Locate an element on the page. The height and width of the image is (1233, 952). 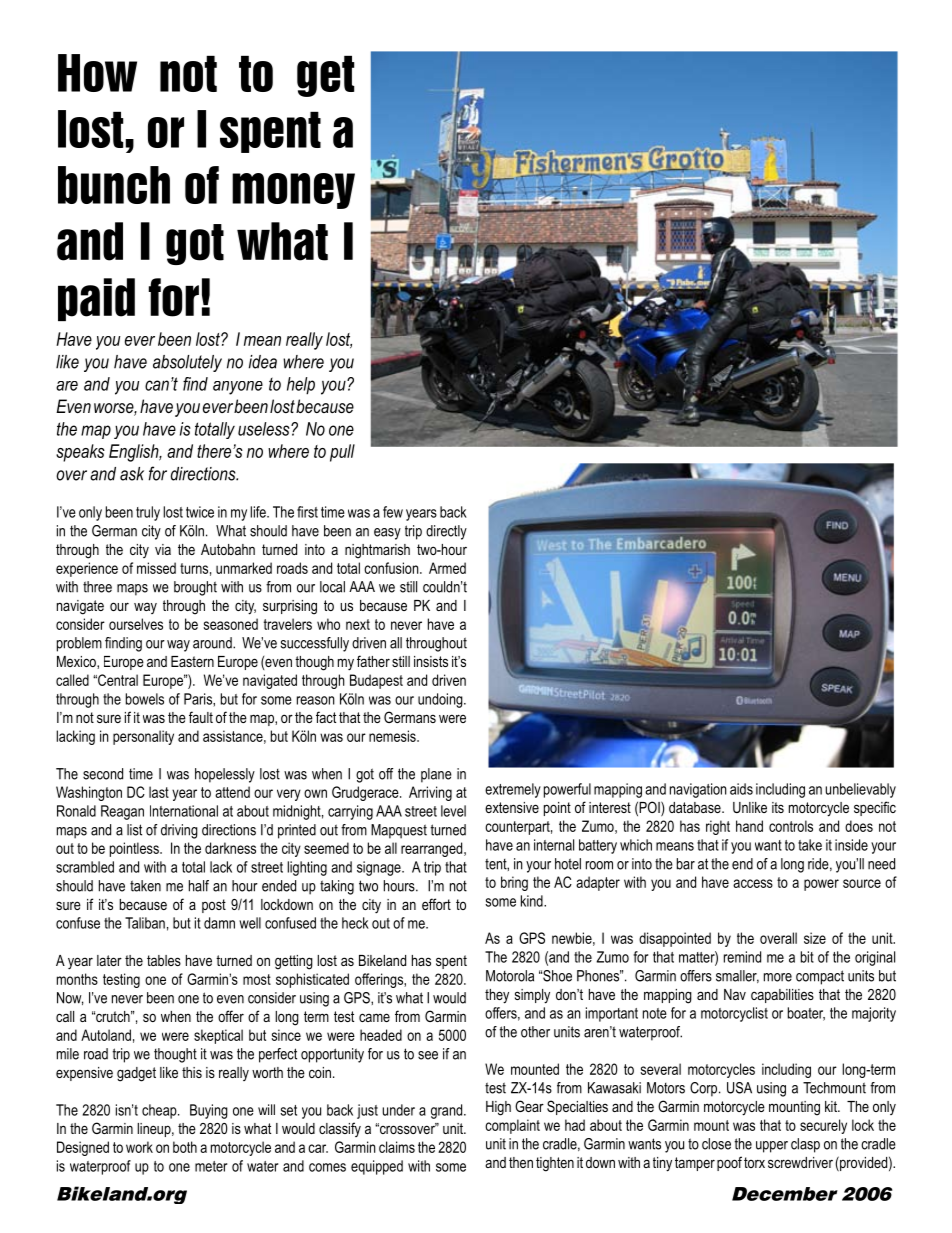
last is located at coordinates (159, 792).
